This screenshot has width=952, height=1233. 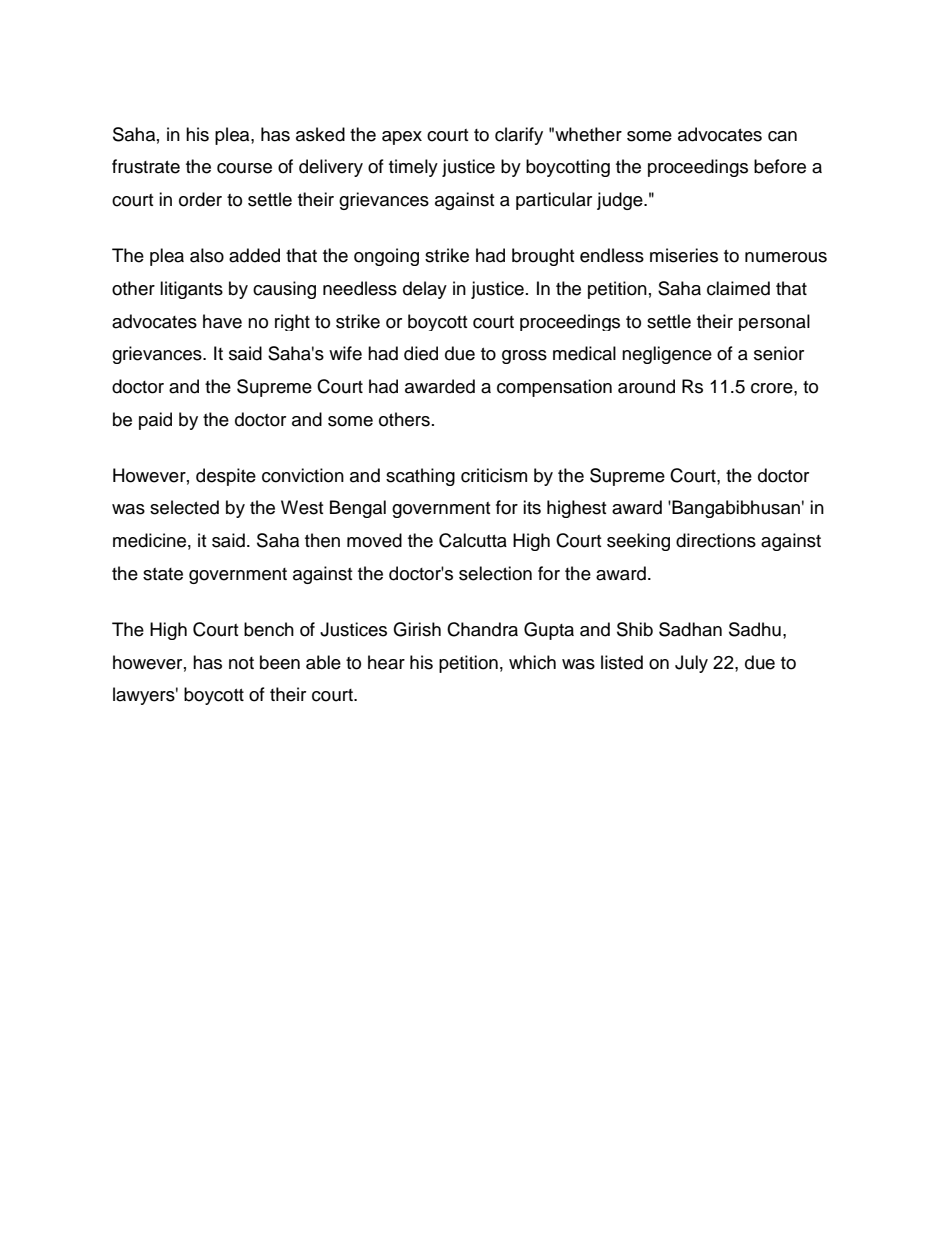 I want to click on criticism, so click(x=494, y=475).
